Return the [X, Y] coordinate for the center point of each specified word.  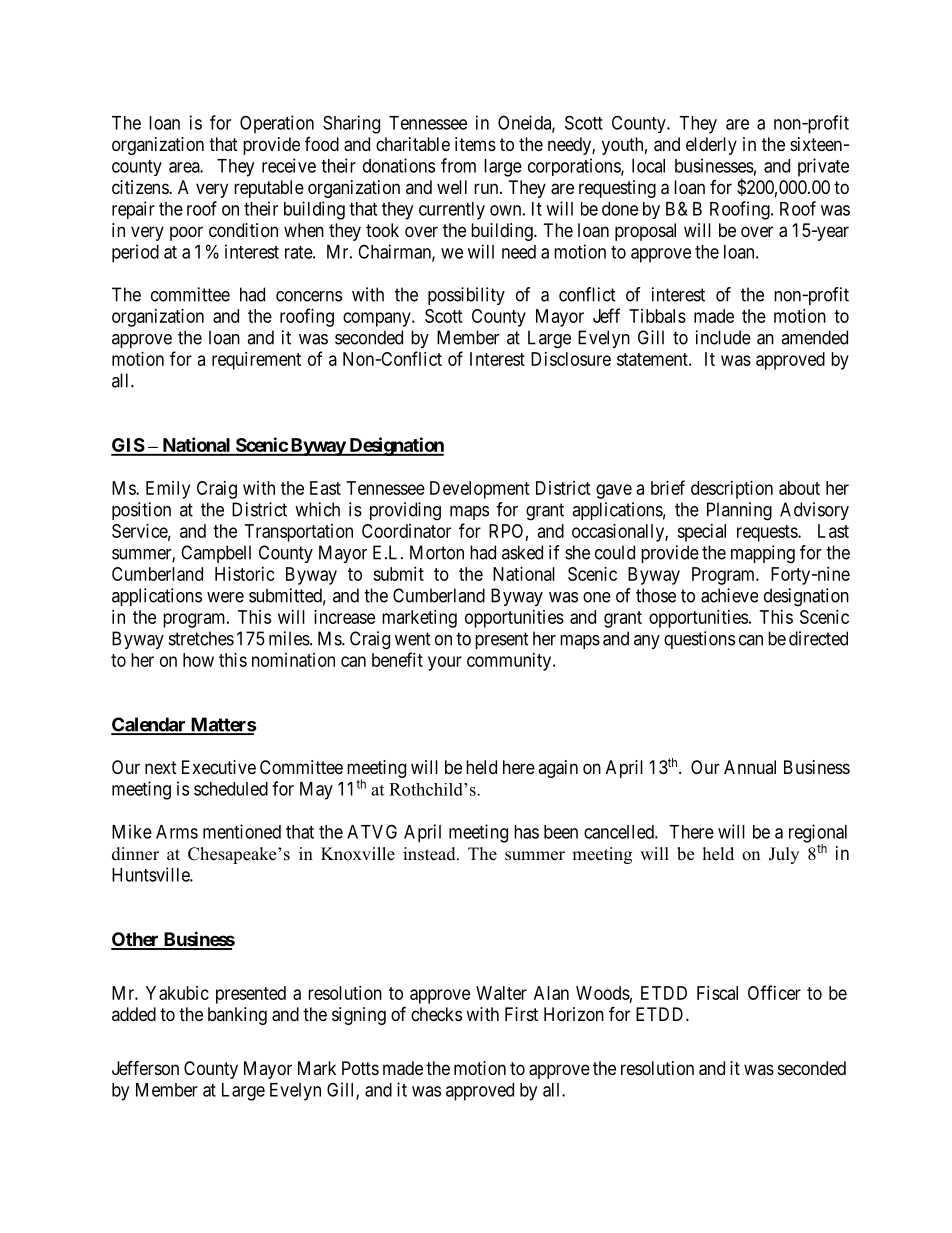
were [225, 597]
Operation [277, 124]
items [475, 144]
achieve [729, 595]
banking [237, 1016]
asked [522, 552]
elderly [711, 146]
